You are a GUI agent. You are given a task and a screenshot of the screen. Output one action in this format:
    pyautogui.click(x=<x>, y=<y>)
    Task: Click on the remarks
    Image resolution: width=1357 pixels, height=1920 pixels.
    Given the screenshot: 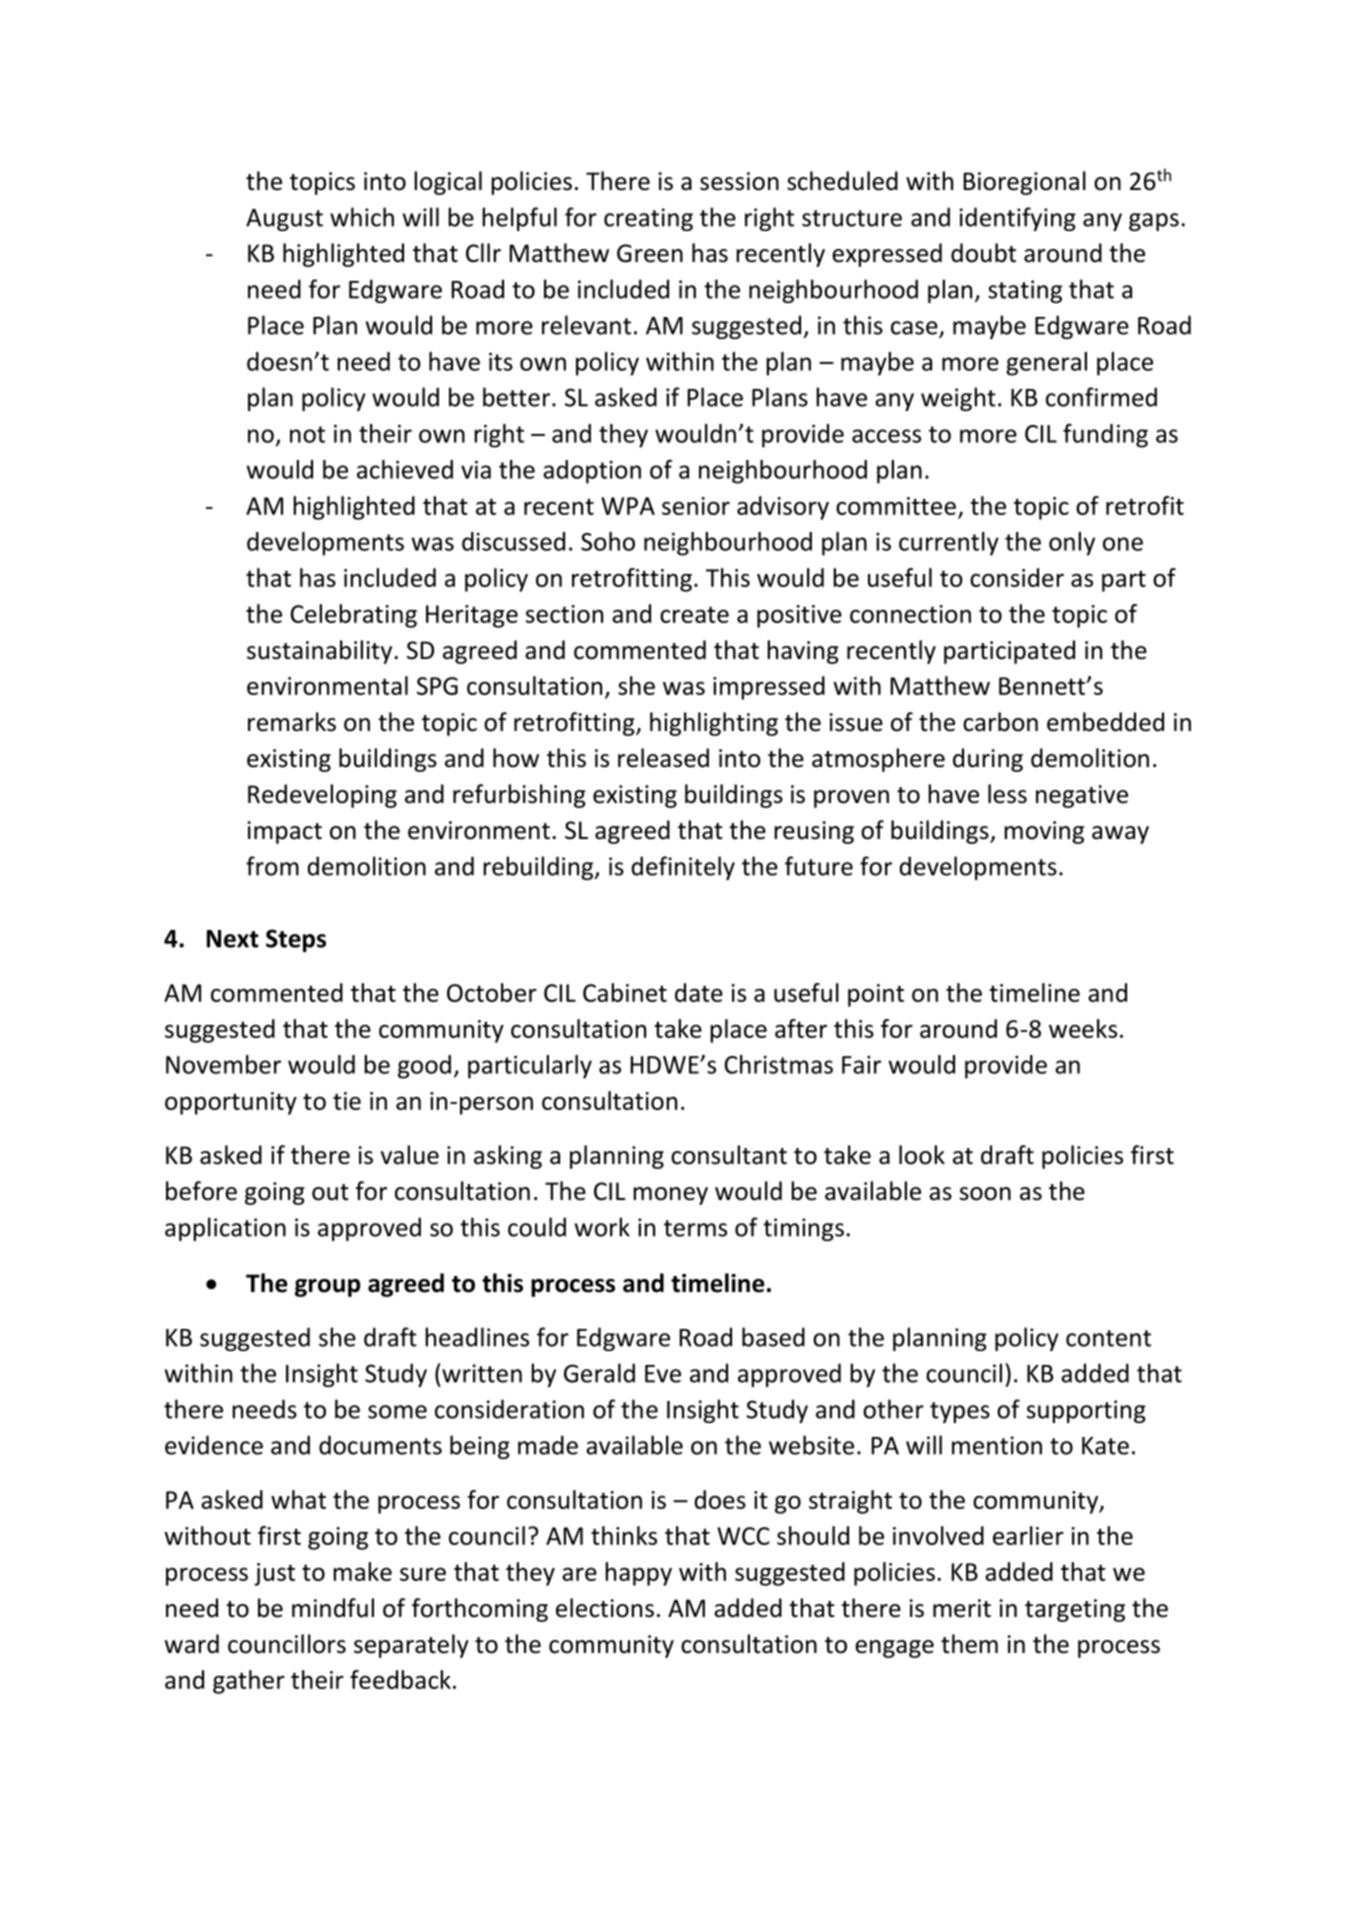 What is the action you would take?
    pyautogui.click(x=292, y=722)
